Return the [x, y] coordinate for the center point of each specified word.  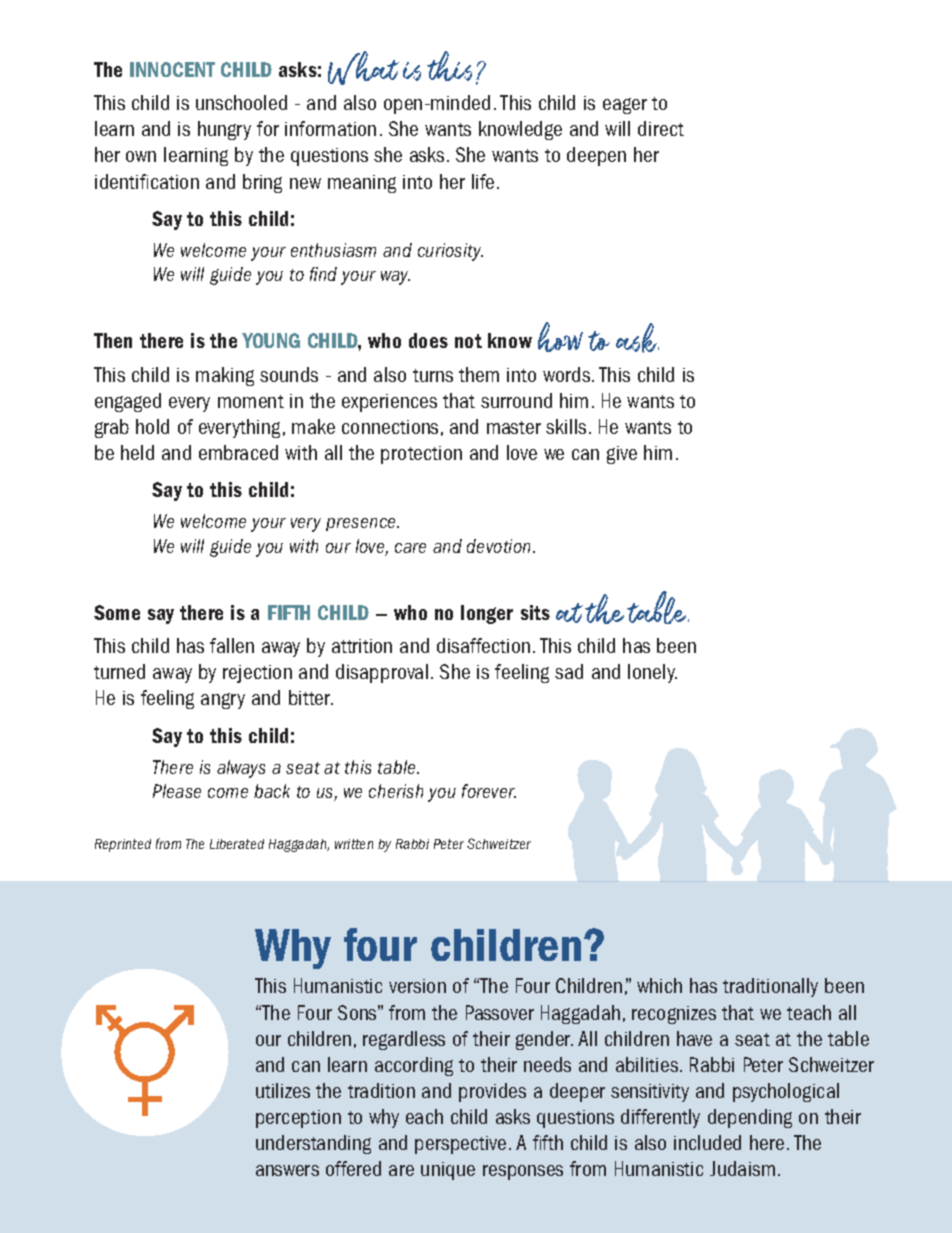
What [363, 68]
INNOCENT [172, 69]
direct [661, 128]
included [707, 1142]
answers [287, 1170]
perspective [460, 1145]
